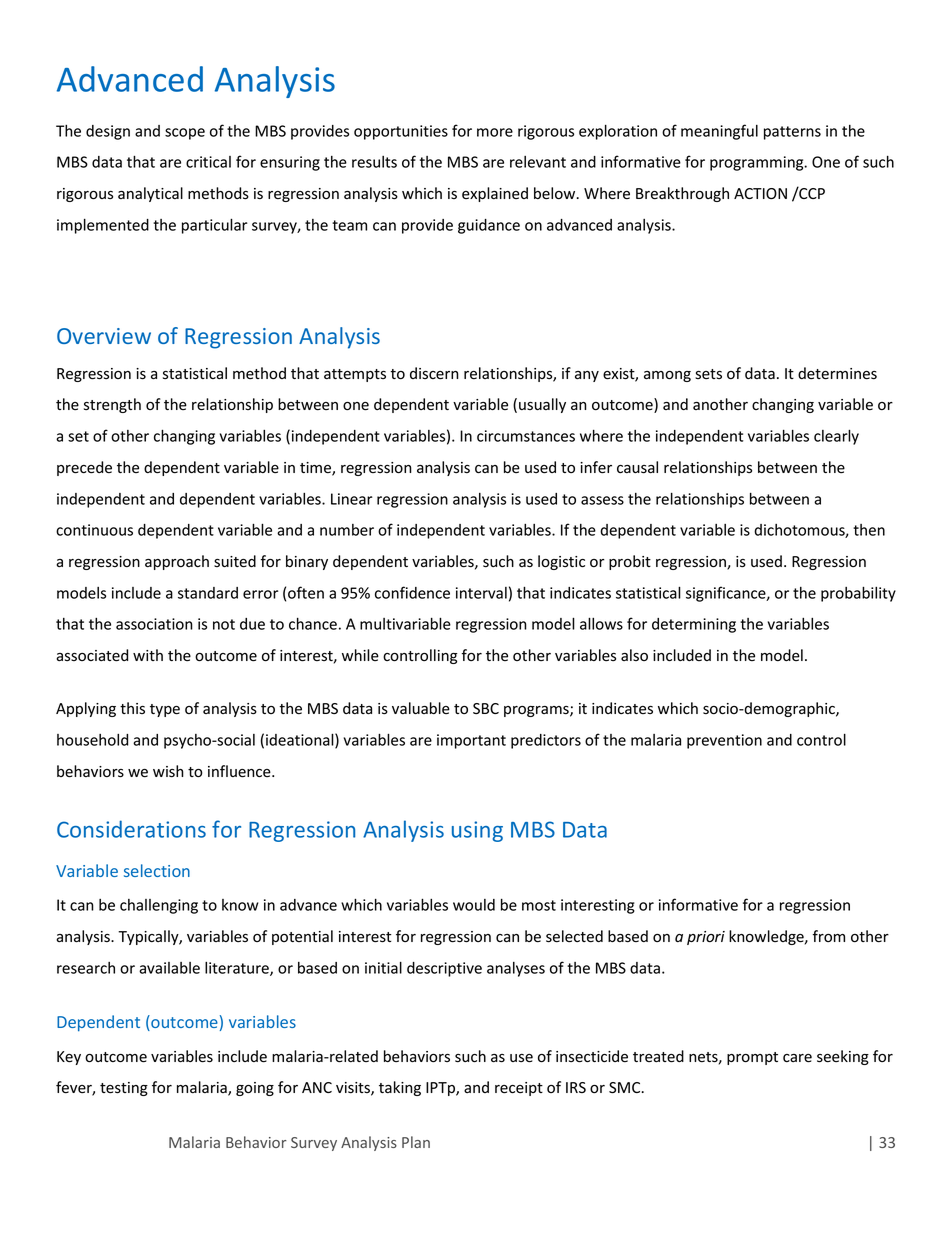 This page has width=952, height=1233. I want to click on receipt, so click(519, 1089).
